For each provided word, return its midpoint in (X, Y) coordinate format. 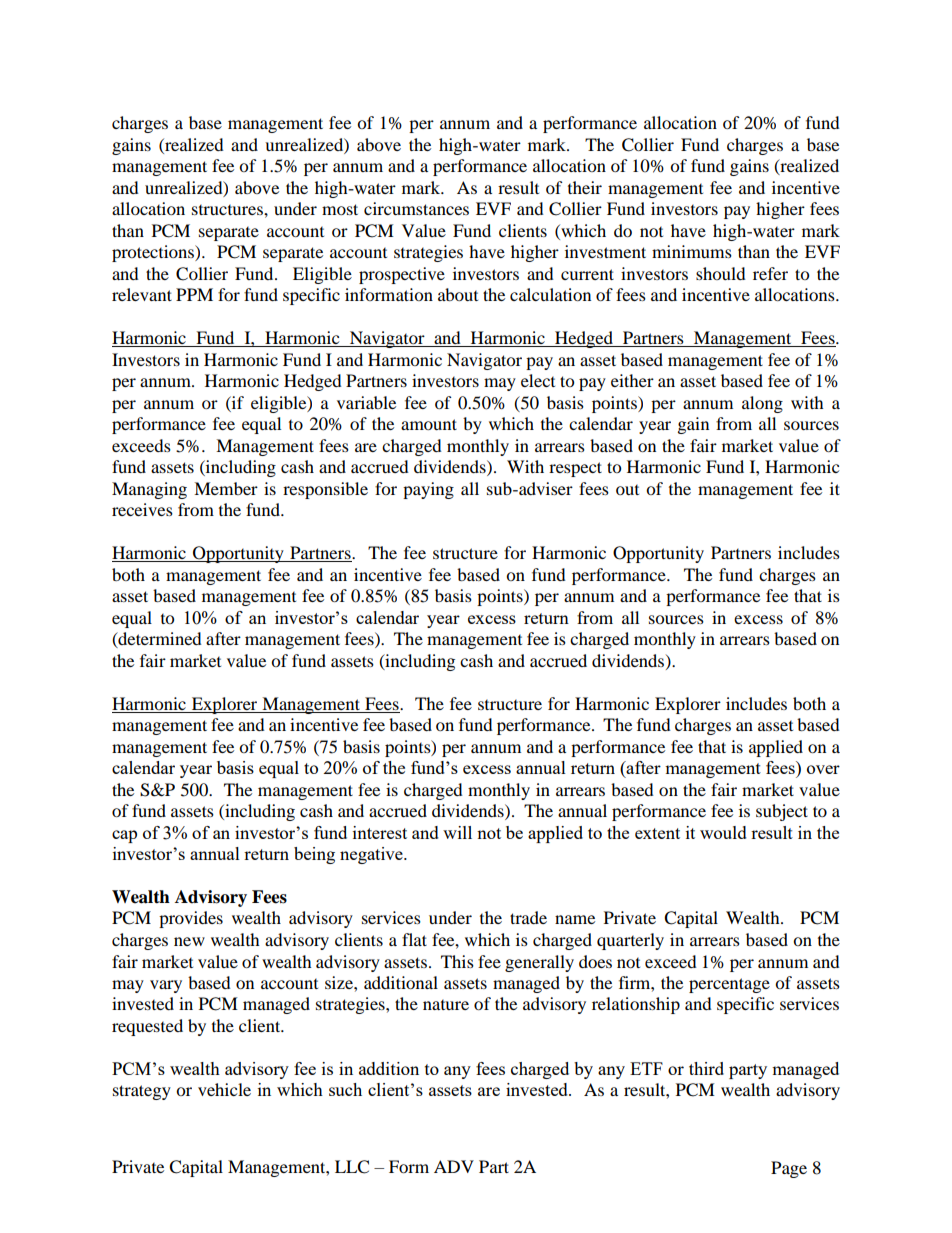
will (457, 832)
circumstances (416, 208)
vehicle (224, 1089)
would (723, 832)
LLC (352, 1167)
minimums (692, 251)
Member (226, 488)
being (314, 855)
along (762, 404)
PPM (194, 294)
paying (428, 490)
